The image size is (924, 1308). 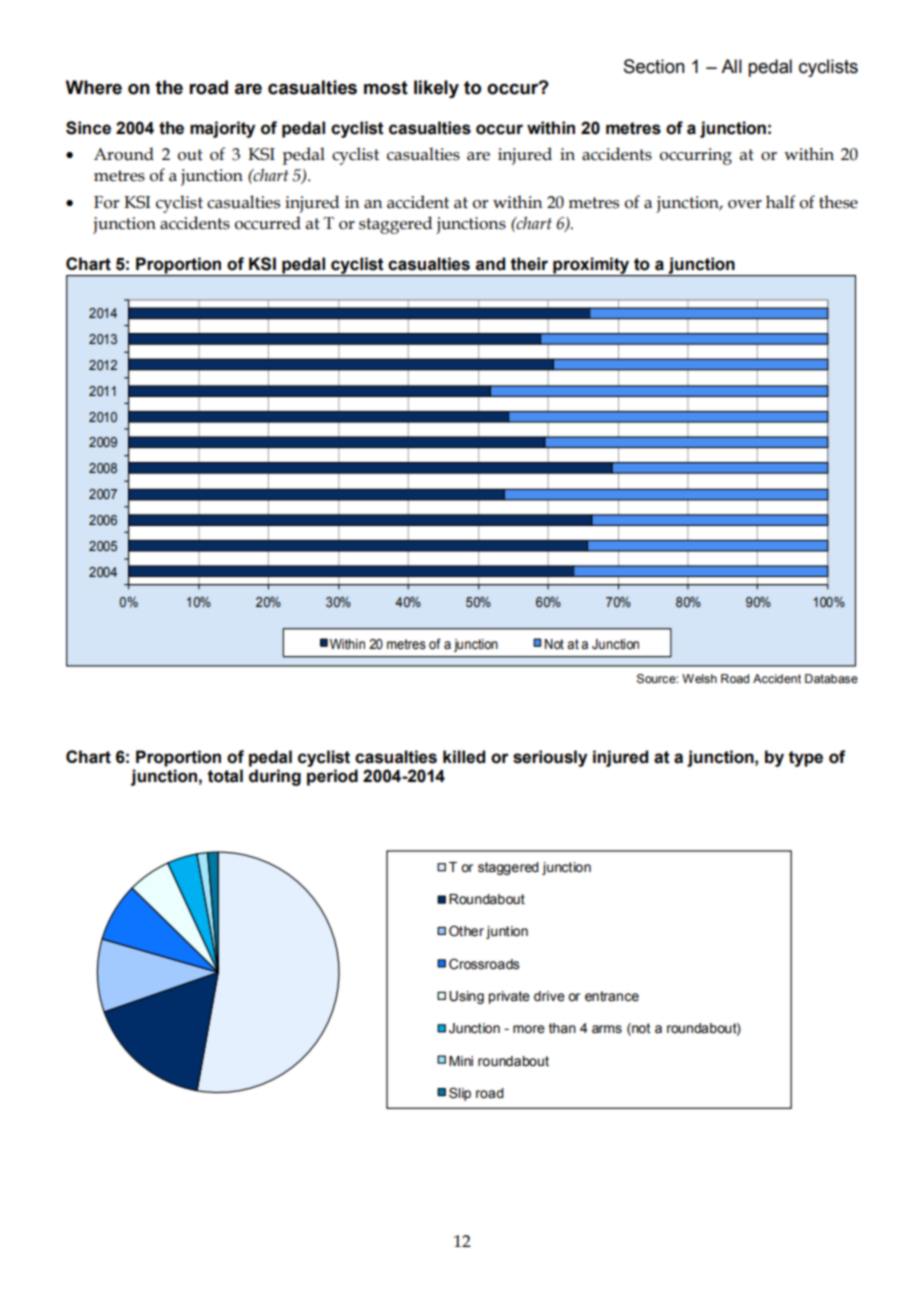 What do you see at coordinates (222, 129) in the screenshot?
I see `majority` at bounding box center [222, 129].
